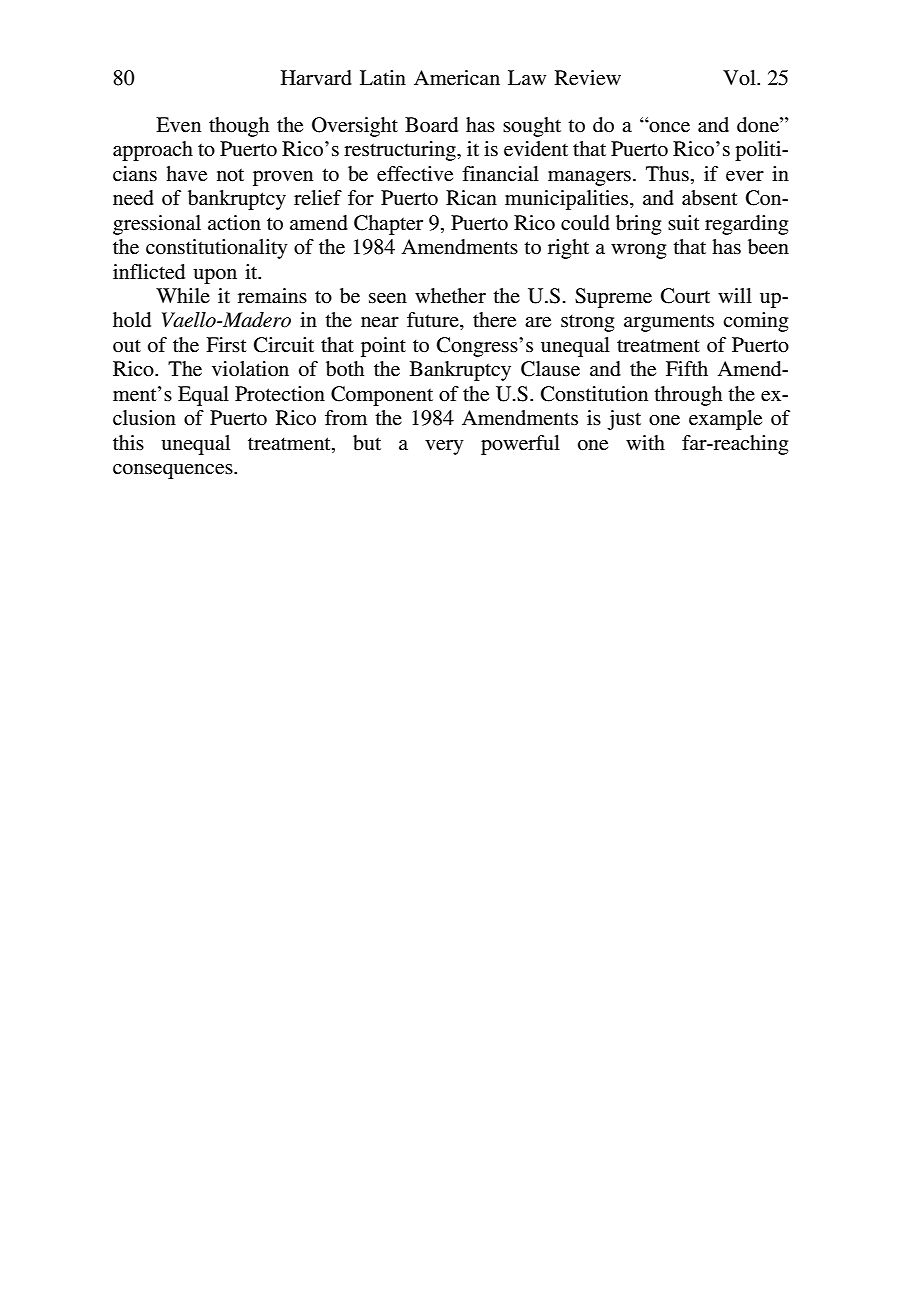 The width and height of the screenshot is (902, 1316). Describe the element at coordinates (450, 296) in the screenshot. I see `whether` at that location.
